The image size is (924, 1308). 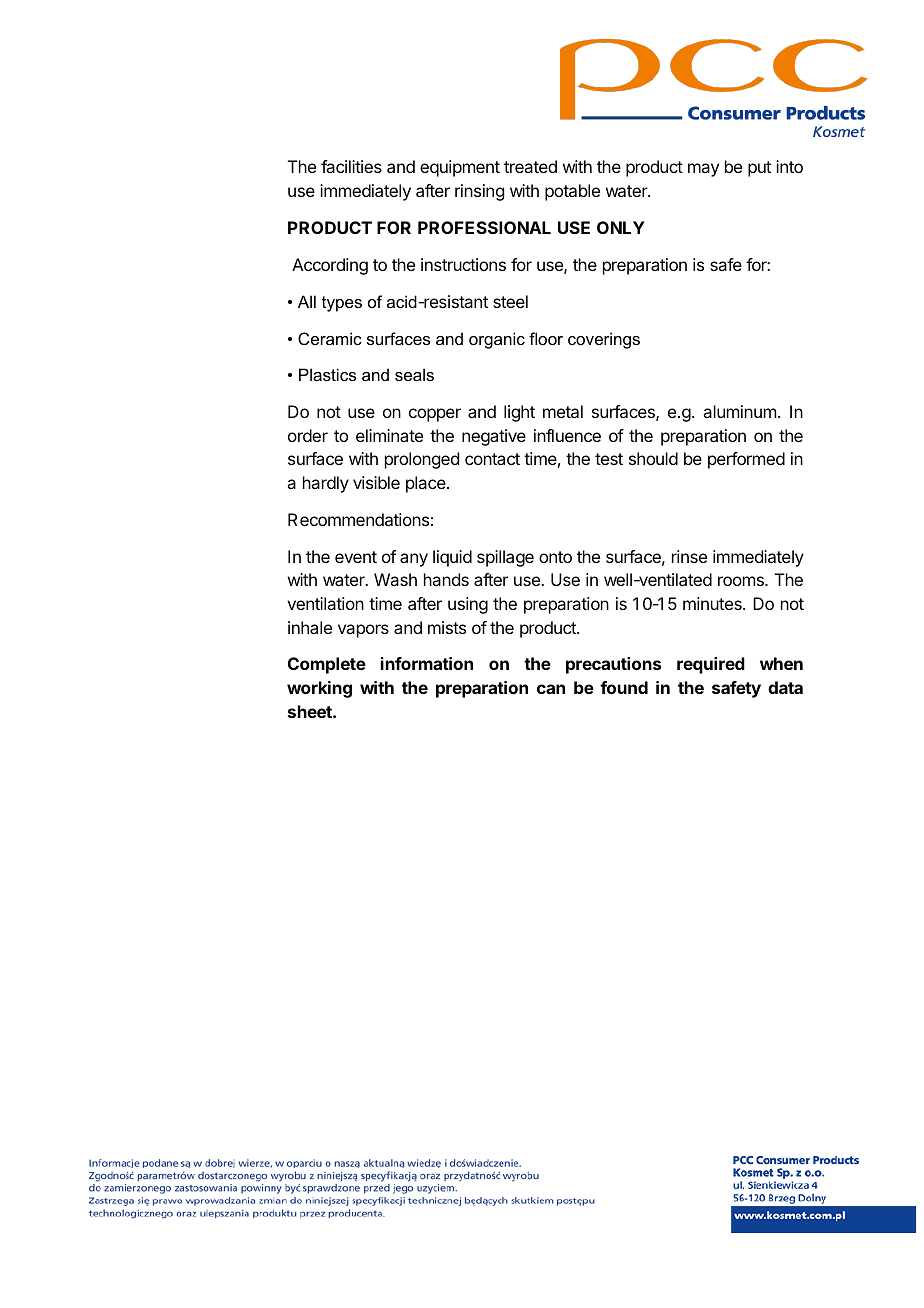 What do you see at coordinates (319, 689) in the screenshot?
I see `working` at bounding box center [319, 689].
